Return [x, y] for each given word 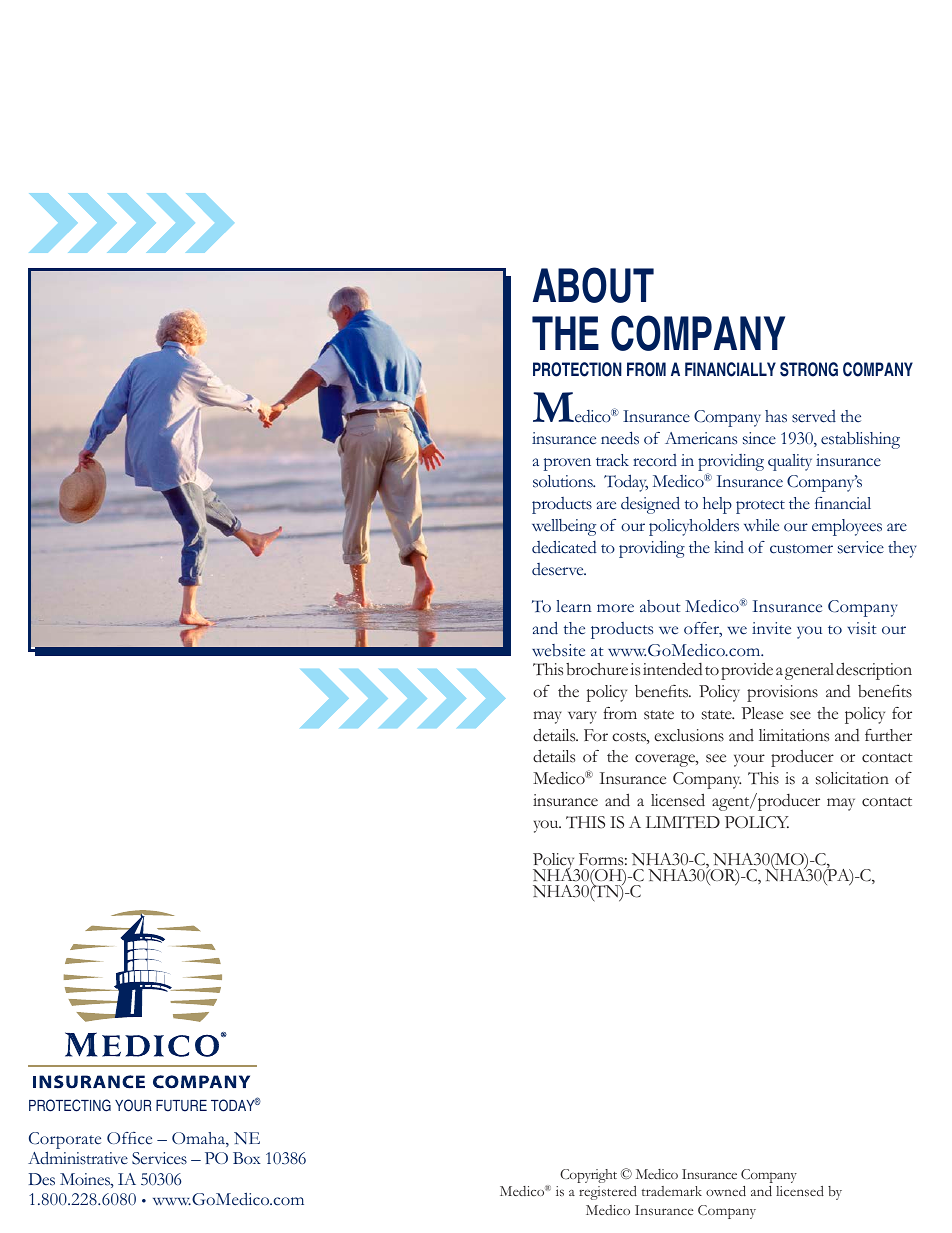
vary [582, 717]
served [814, 416]
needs [620, 438]
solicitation [852, 778]
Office [129, 1138]
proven [567, 464]
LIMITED [683, 822]
